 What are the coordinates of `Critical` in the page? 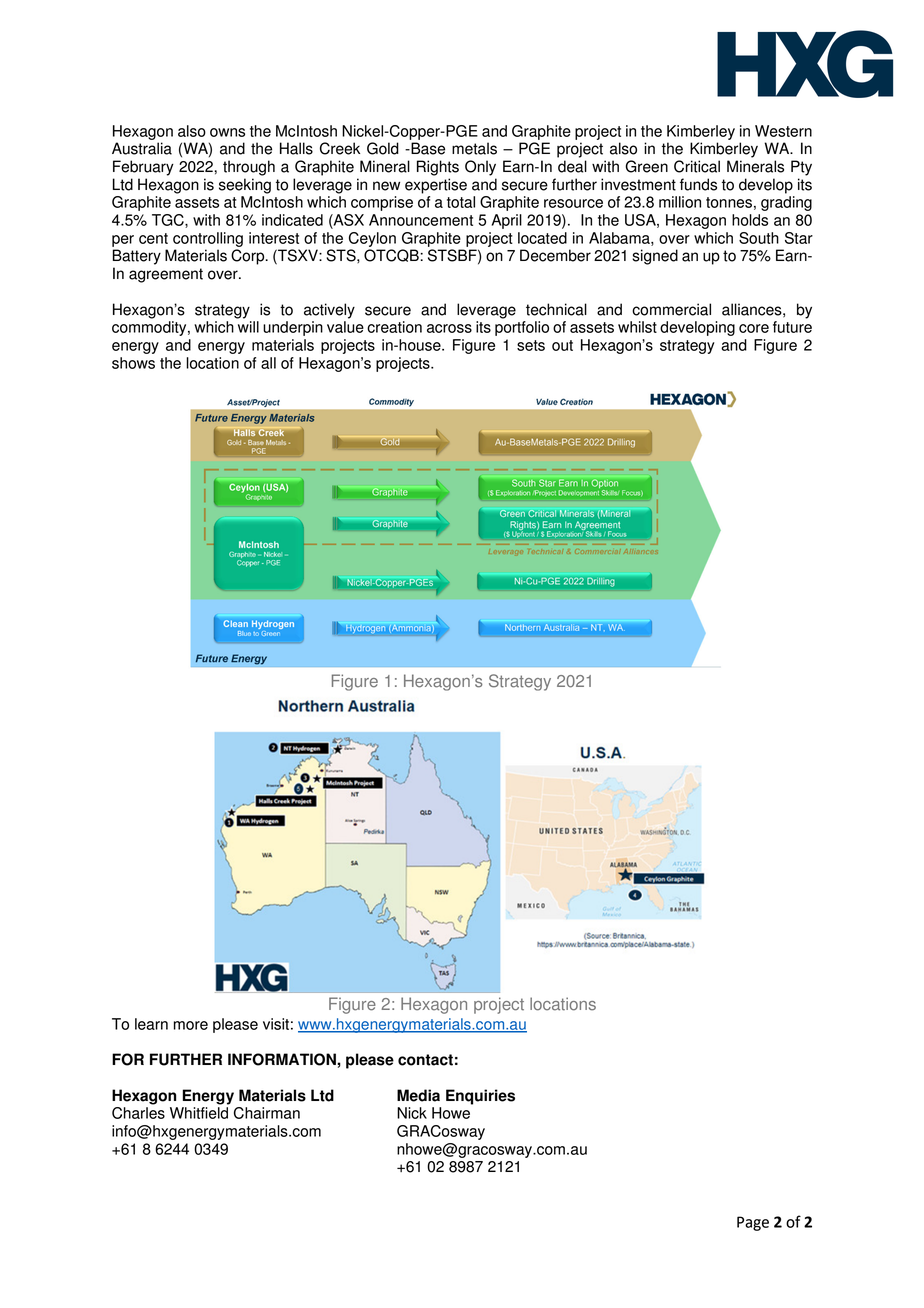 It's located at (697, 166).
